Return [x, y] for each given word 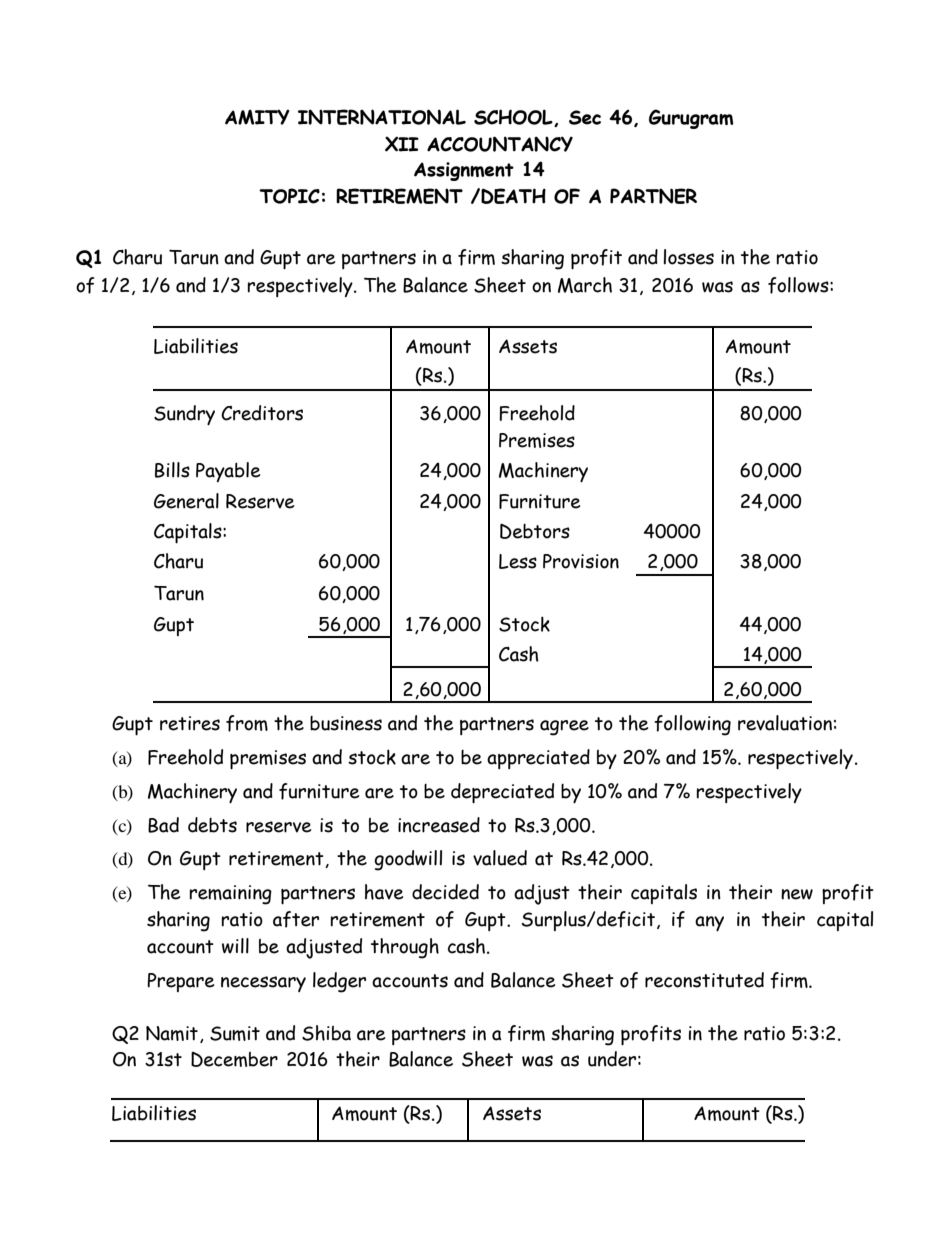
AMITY [257, 117]
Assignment [464, 171]
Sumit [235, 1033]
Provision [581, 561]
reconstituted [704, 980]
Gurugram [691, 119]
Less [518, 561]
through [405, 948]
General [186, 501]
